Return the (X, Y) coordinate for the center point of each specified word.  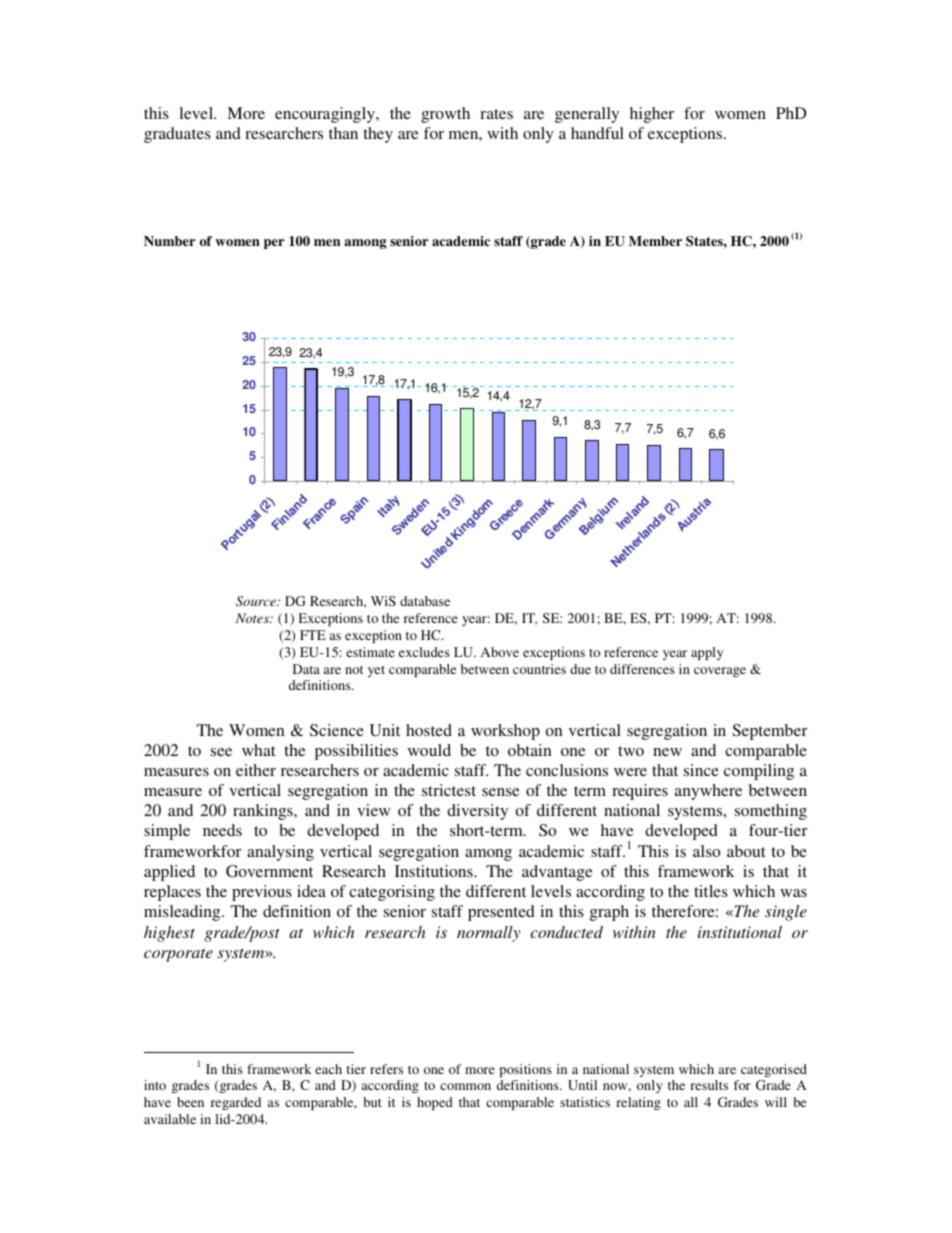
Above (500, 652)
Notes (253, 618)
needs (222, 830)
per (274, 244)
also (706, 851)
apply (707, 653)
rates (496, 114)
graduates (177, 135)
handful (597, 133)
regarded (236, 1103)
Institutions (435, 871)
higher (652, 115)
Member (655, 241)
